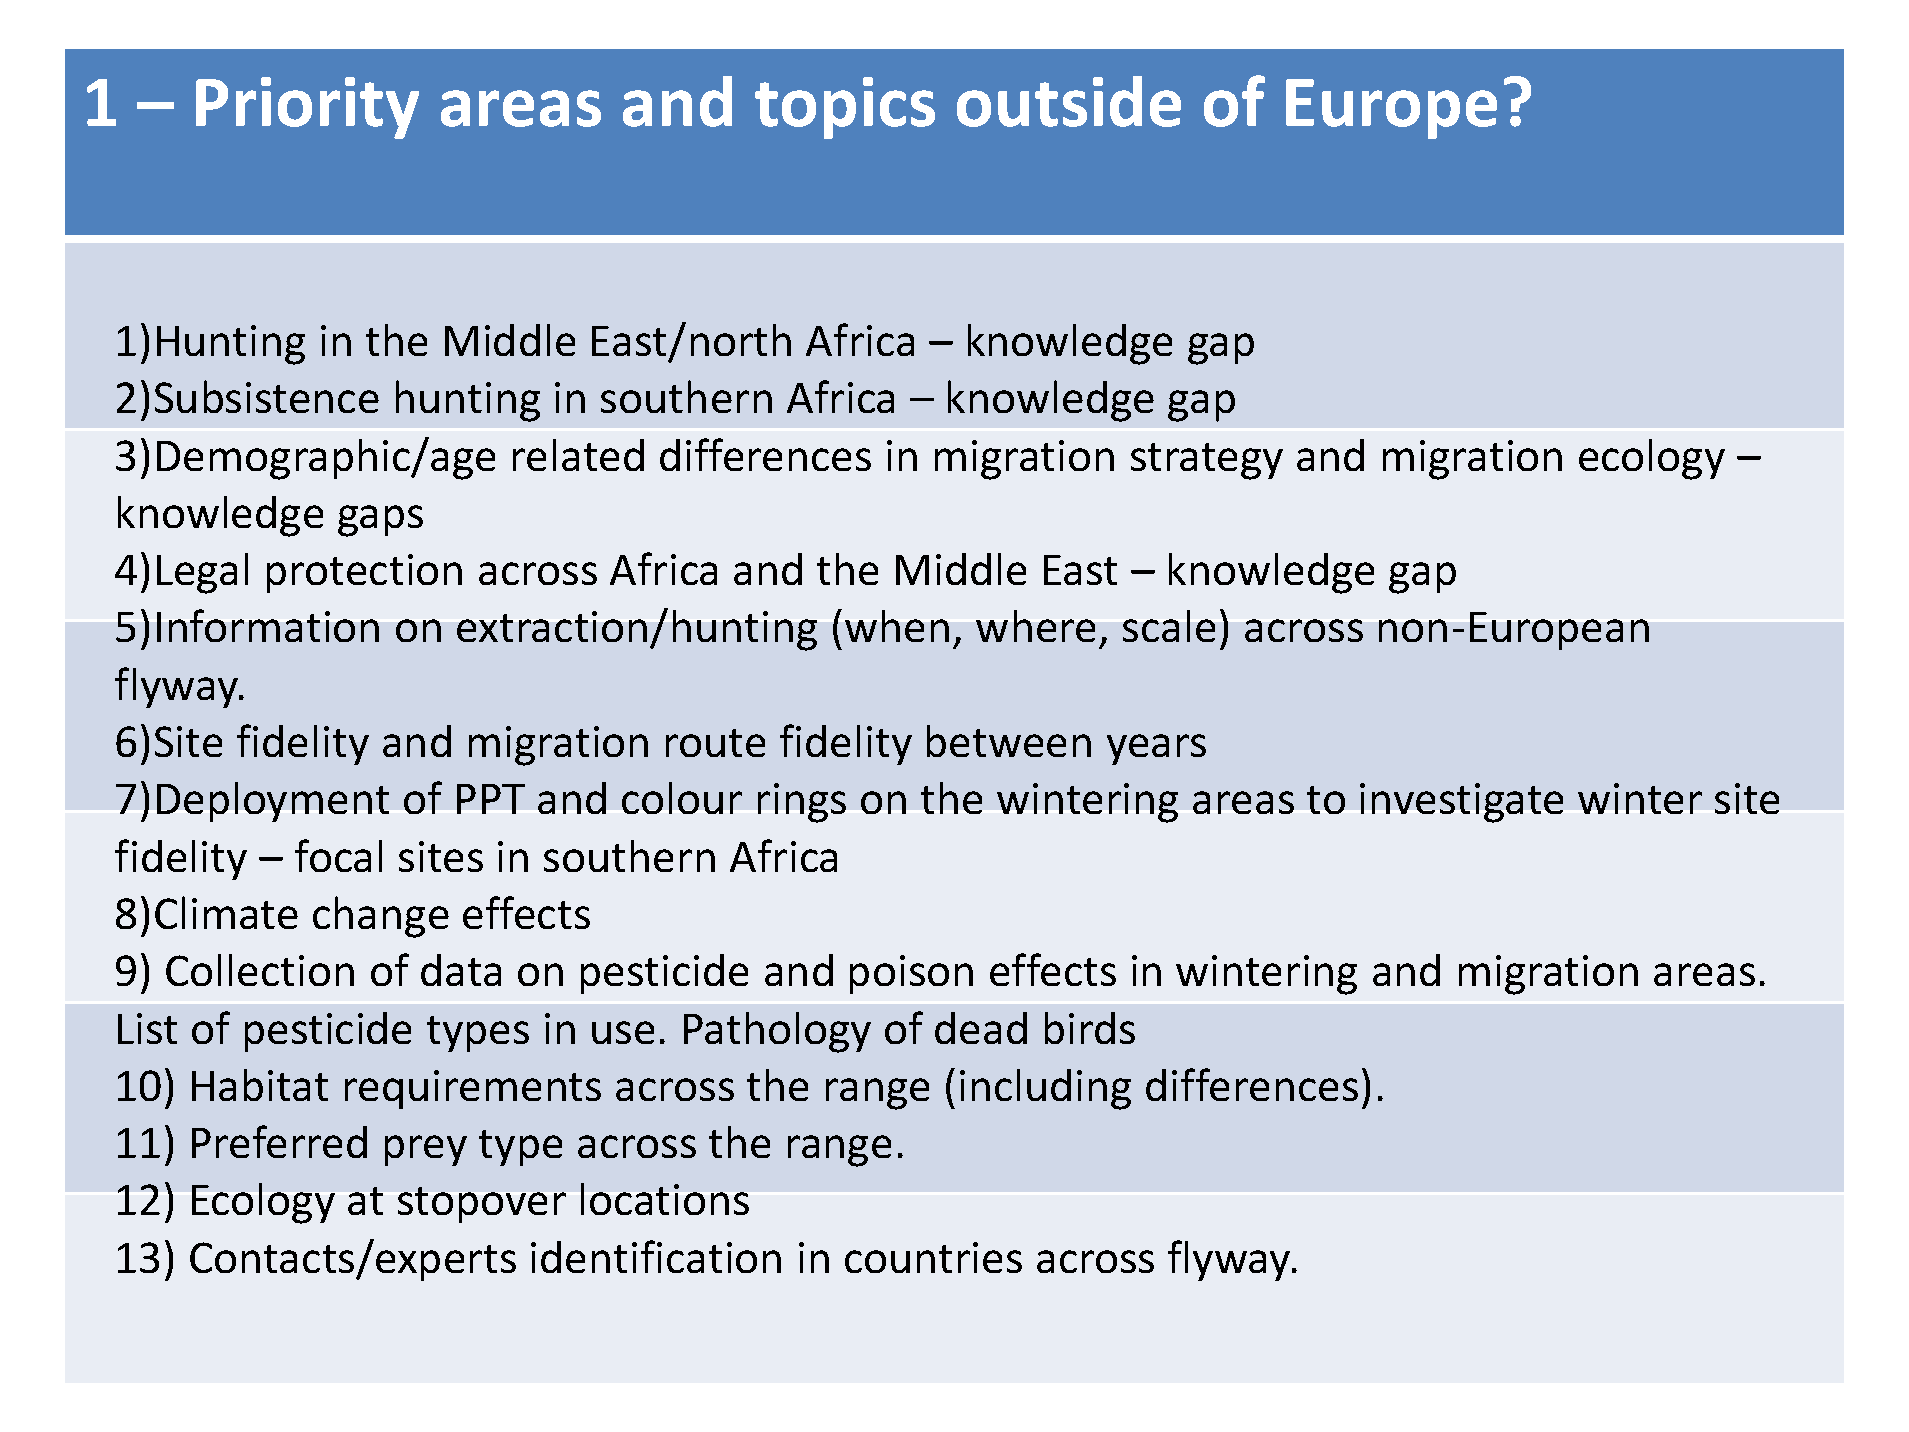 This page has width=1909, height=1432. Describe the element at coordinates (1069, 101) in the page. I see `outside` at that location.
